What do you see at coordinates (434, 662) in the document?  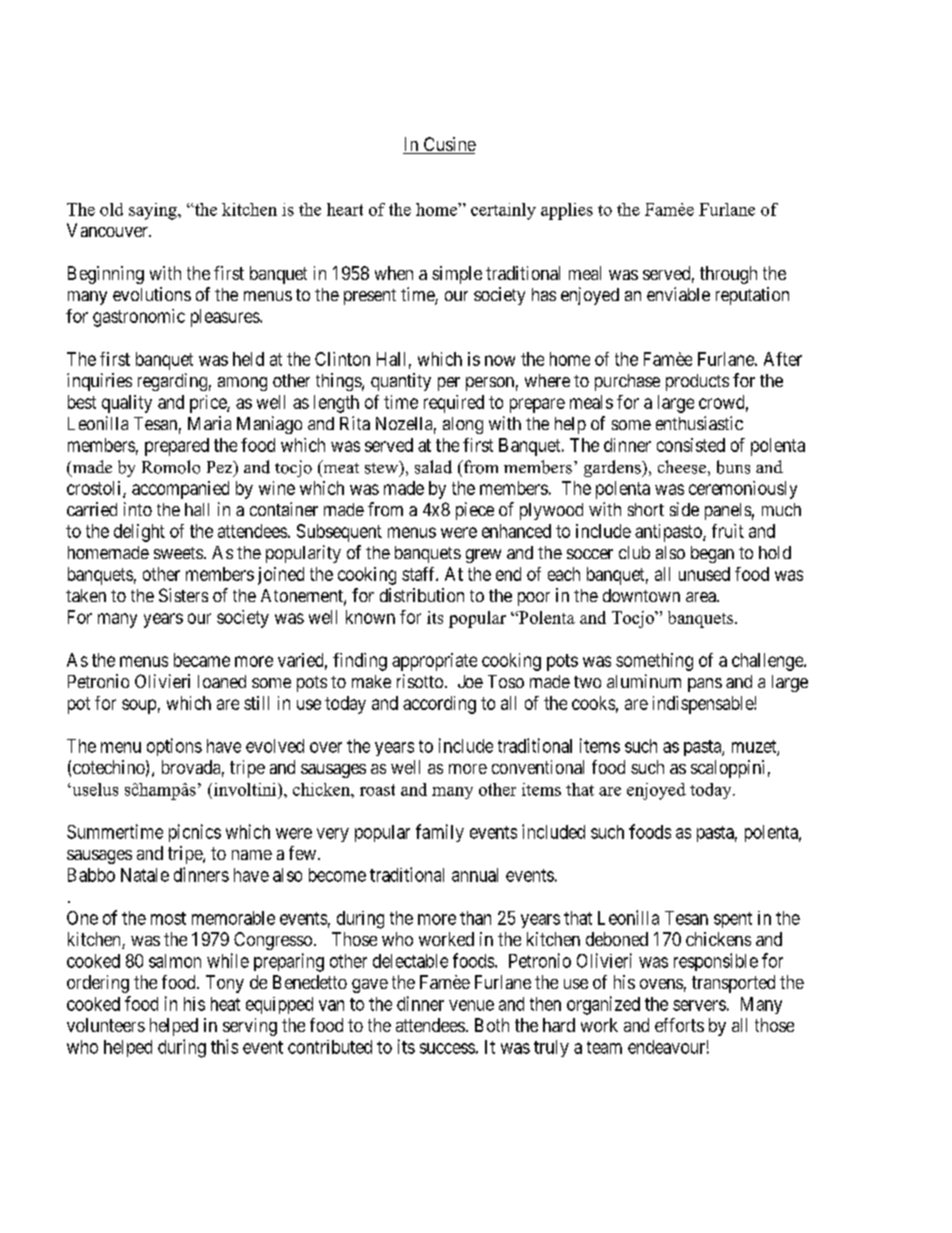 I see `appropriate` at bounding box center [434, 662].
